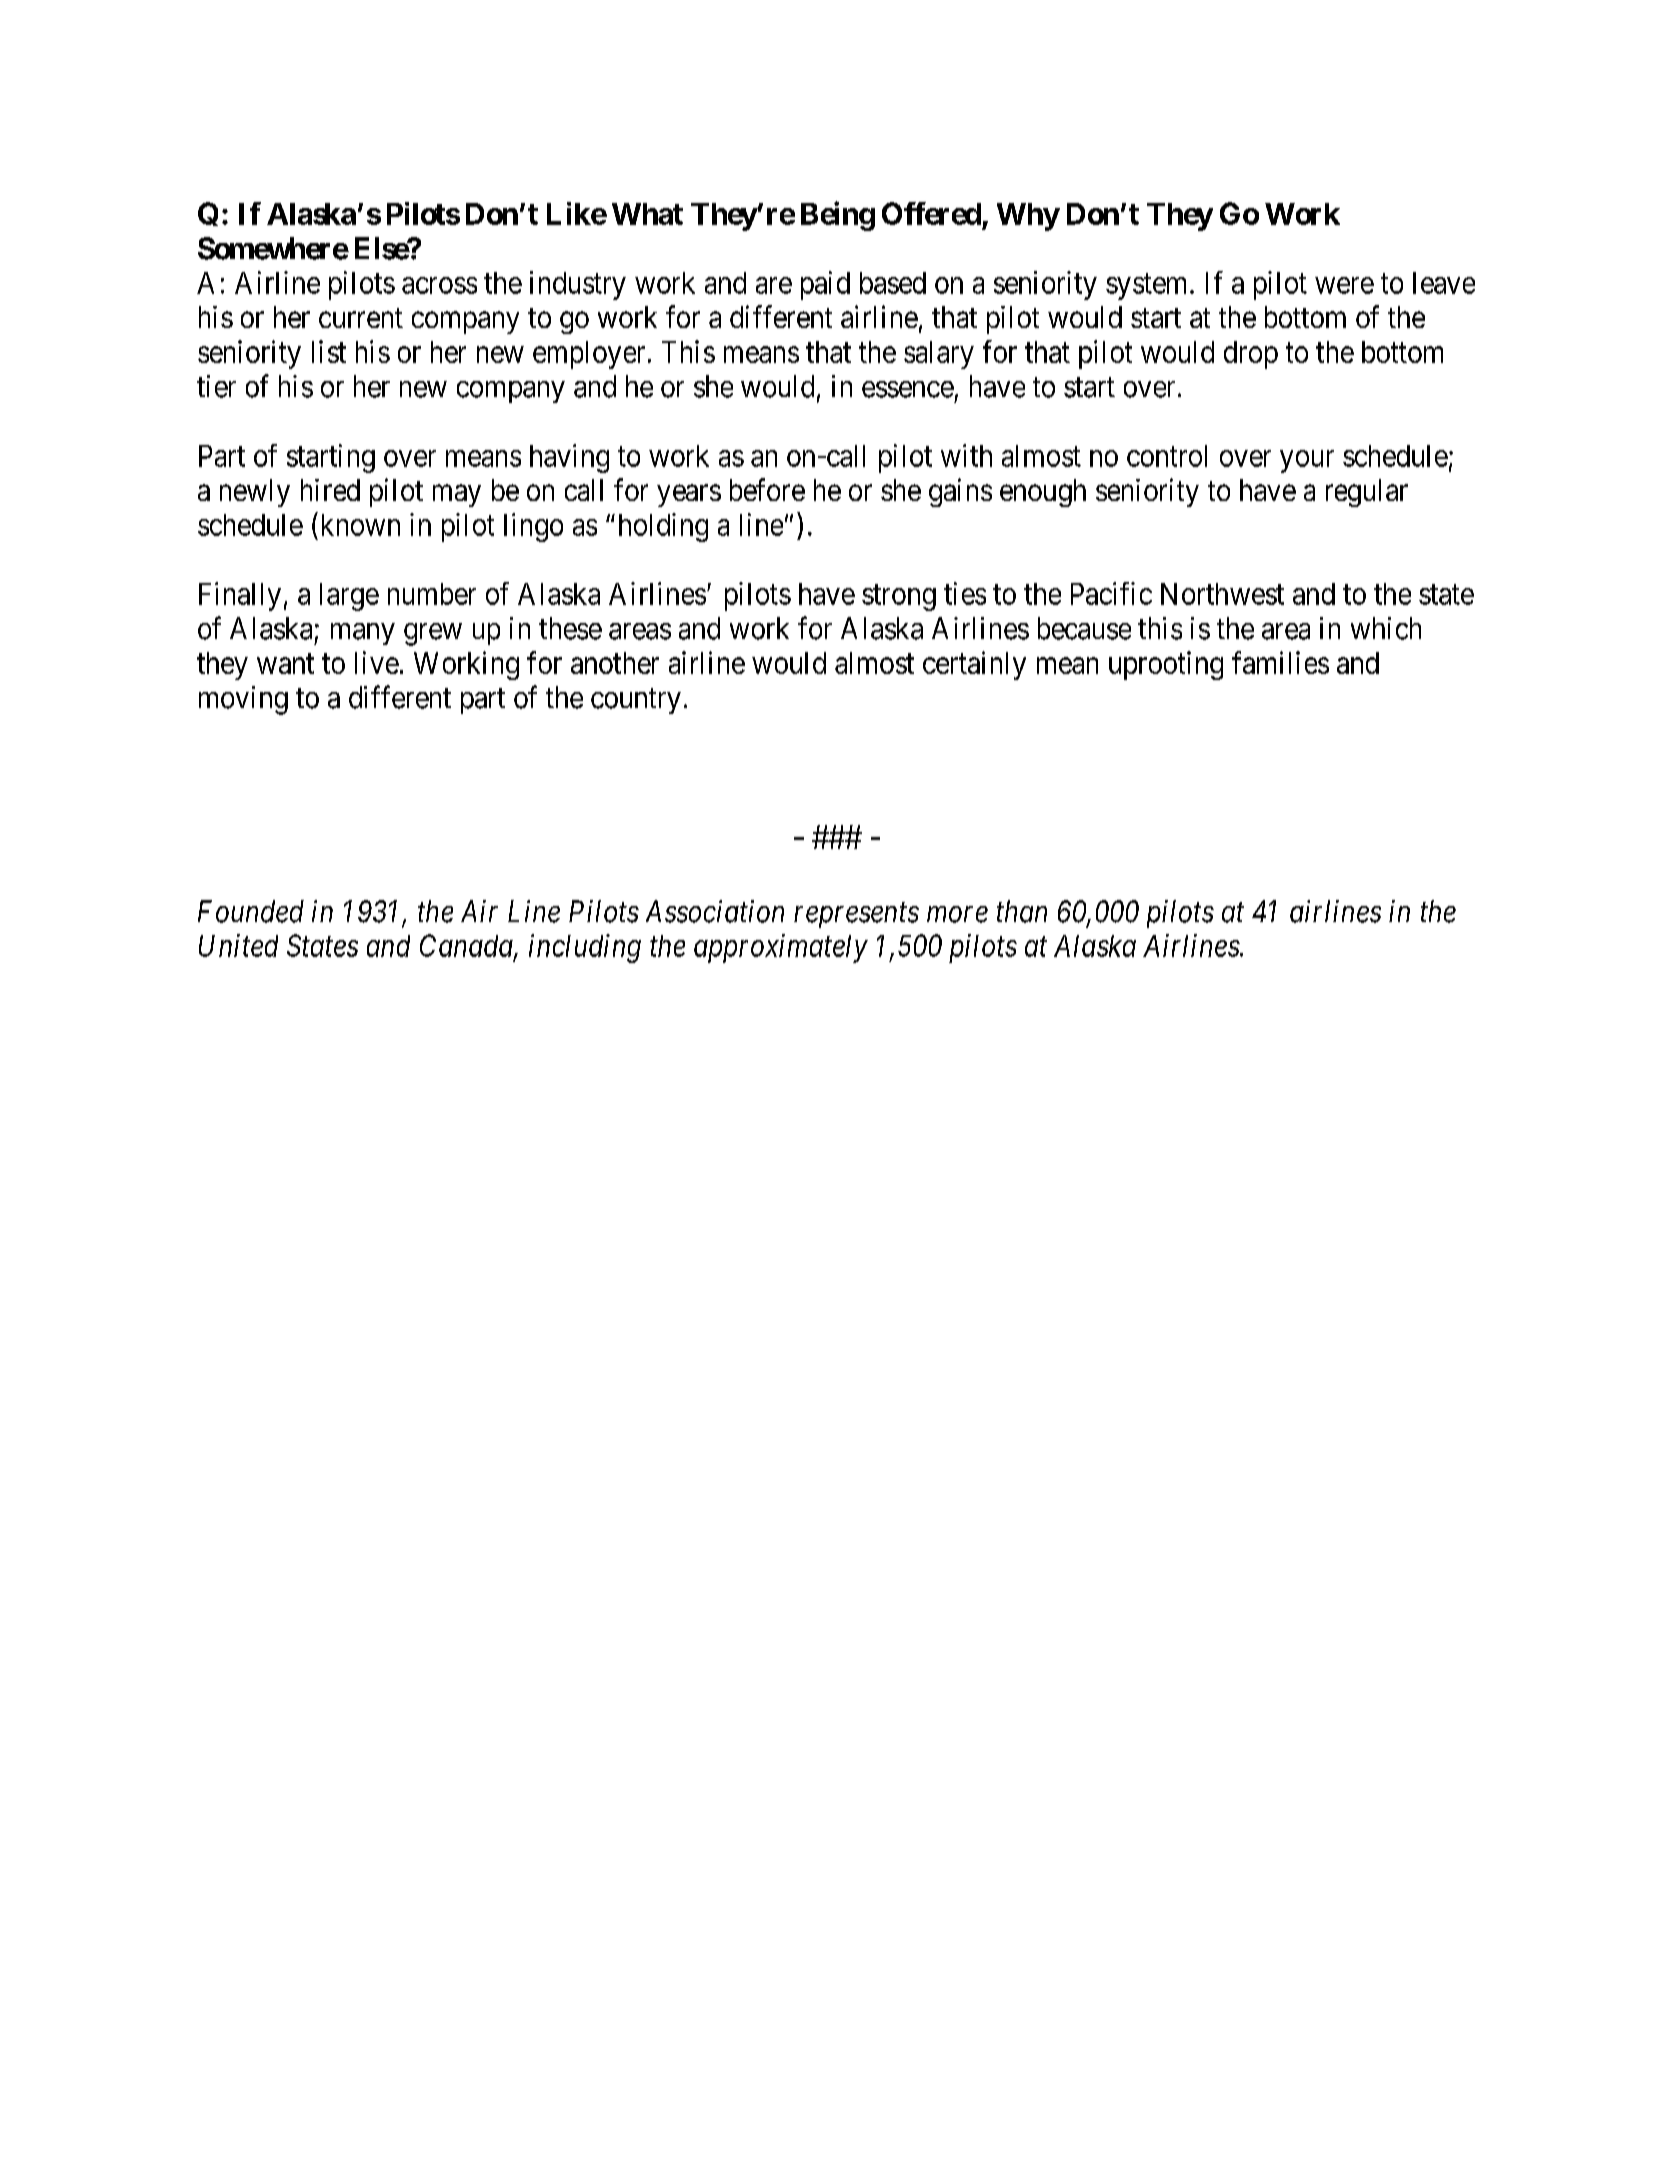 This document has height=2164, width=1672. I want to click on across, so click(439, 285).
